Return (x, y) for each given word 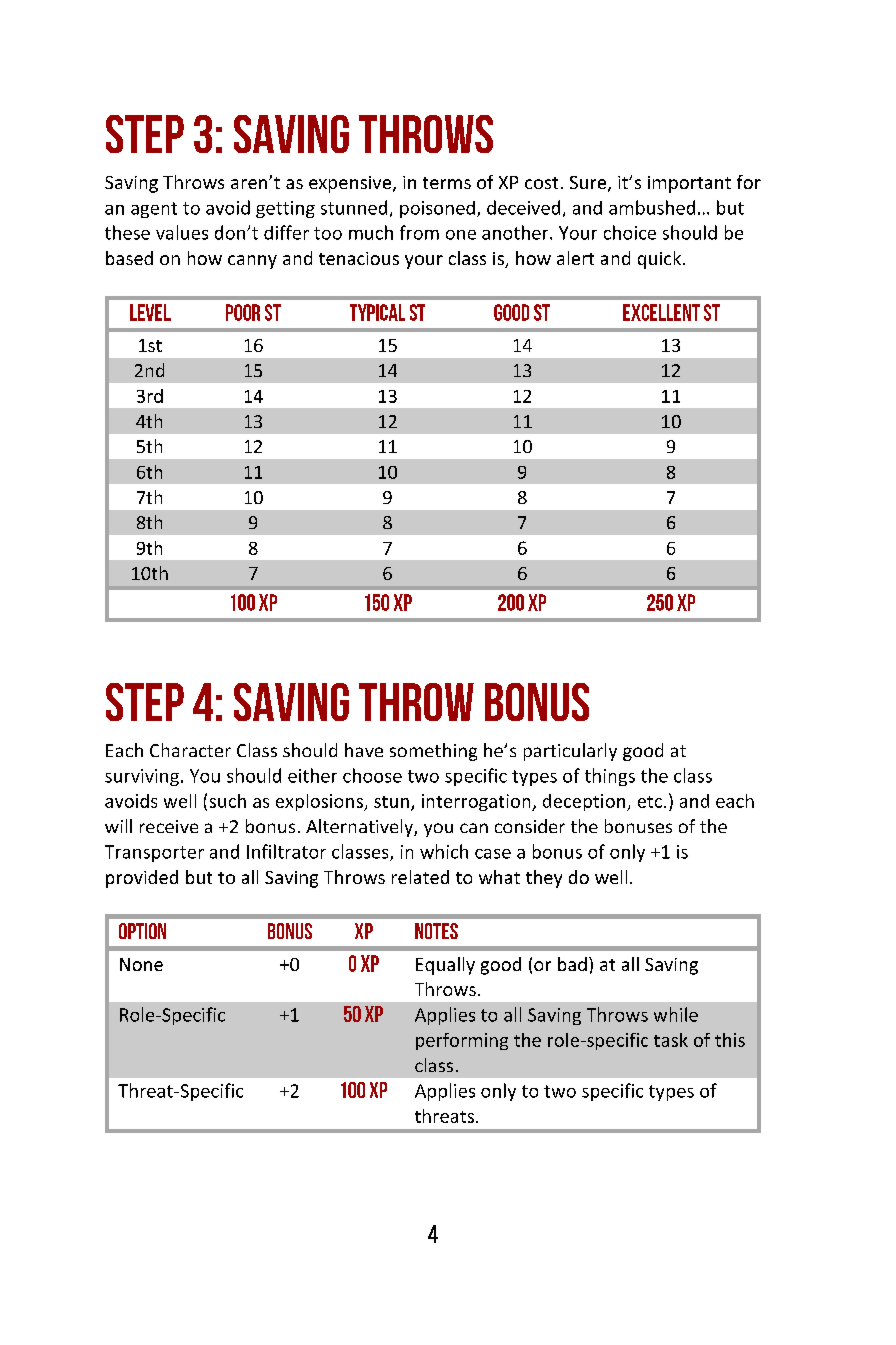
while (676, 1014)
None (141, 964)
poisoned (437, 209)
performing (462, 1041)
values (182, 232)
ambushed (652, 207)
